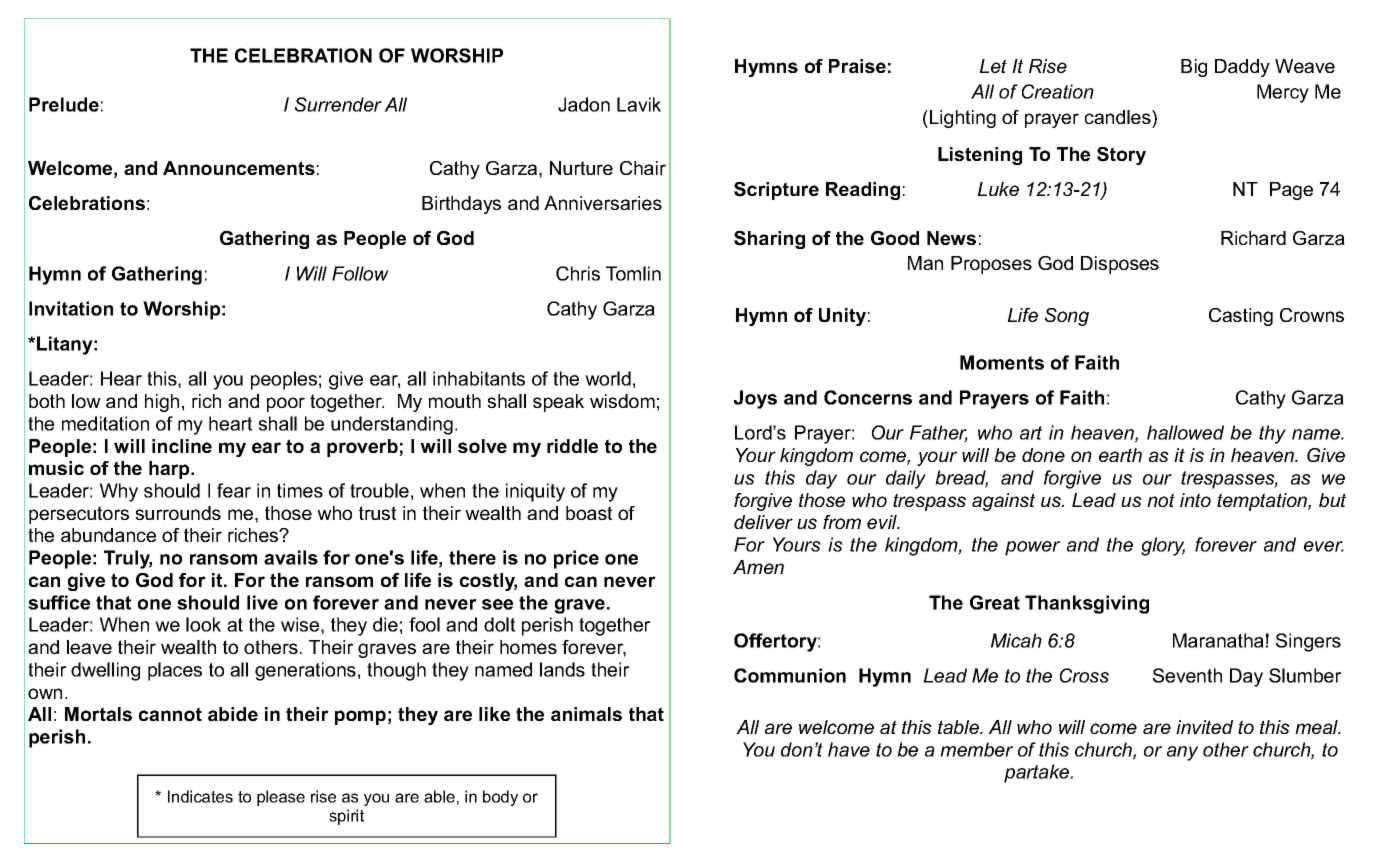 The width and height of the image is (1400, 850). Describe the element at coordinates (71, 308) in the image. I see `Invitation` at that location.
